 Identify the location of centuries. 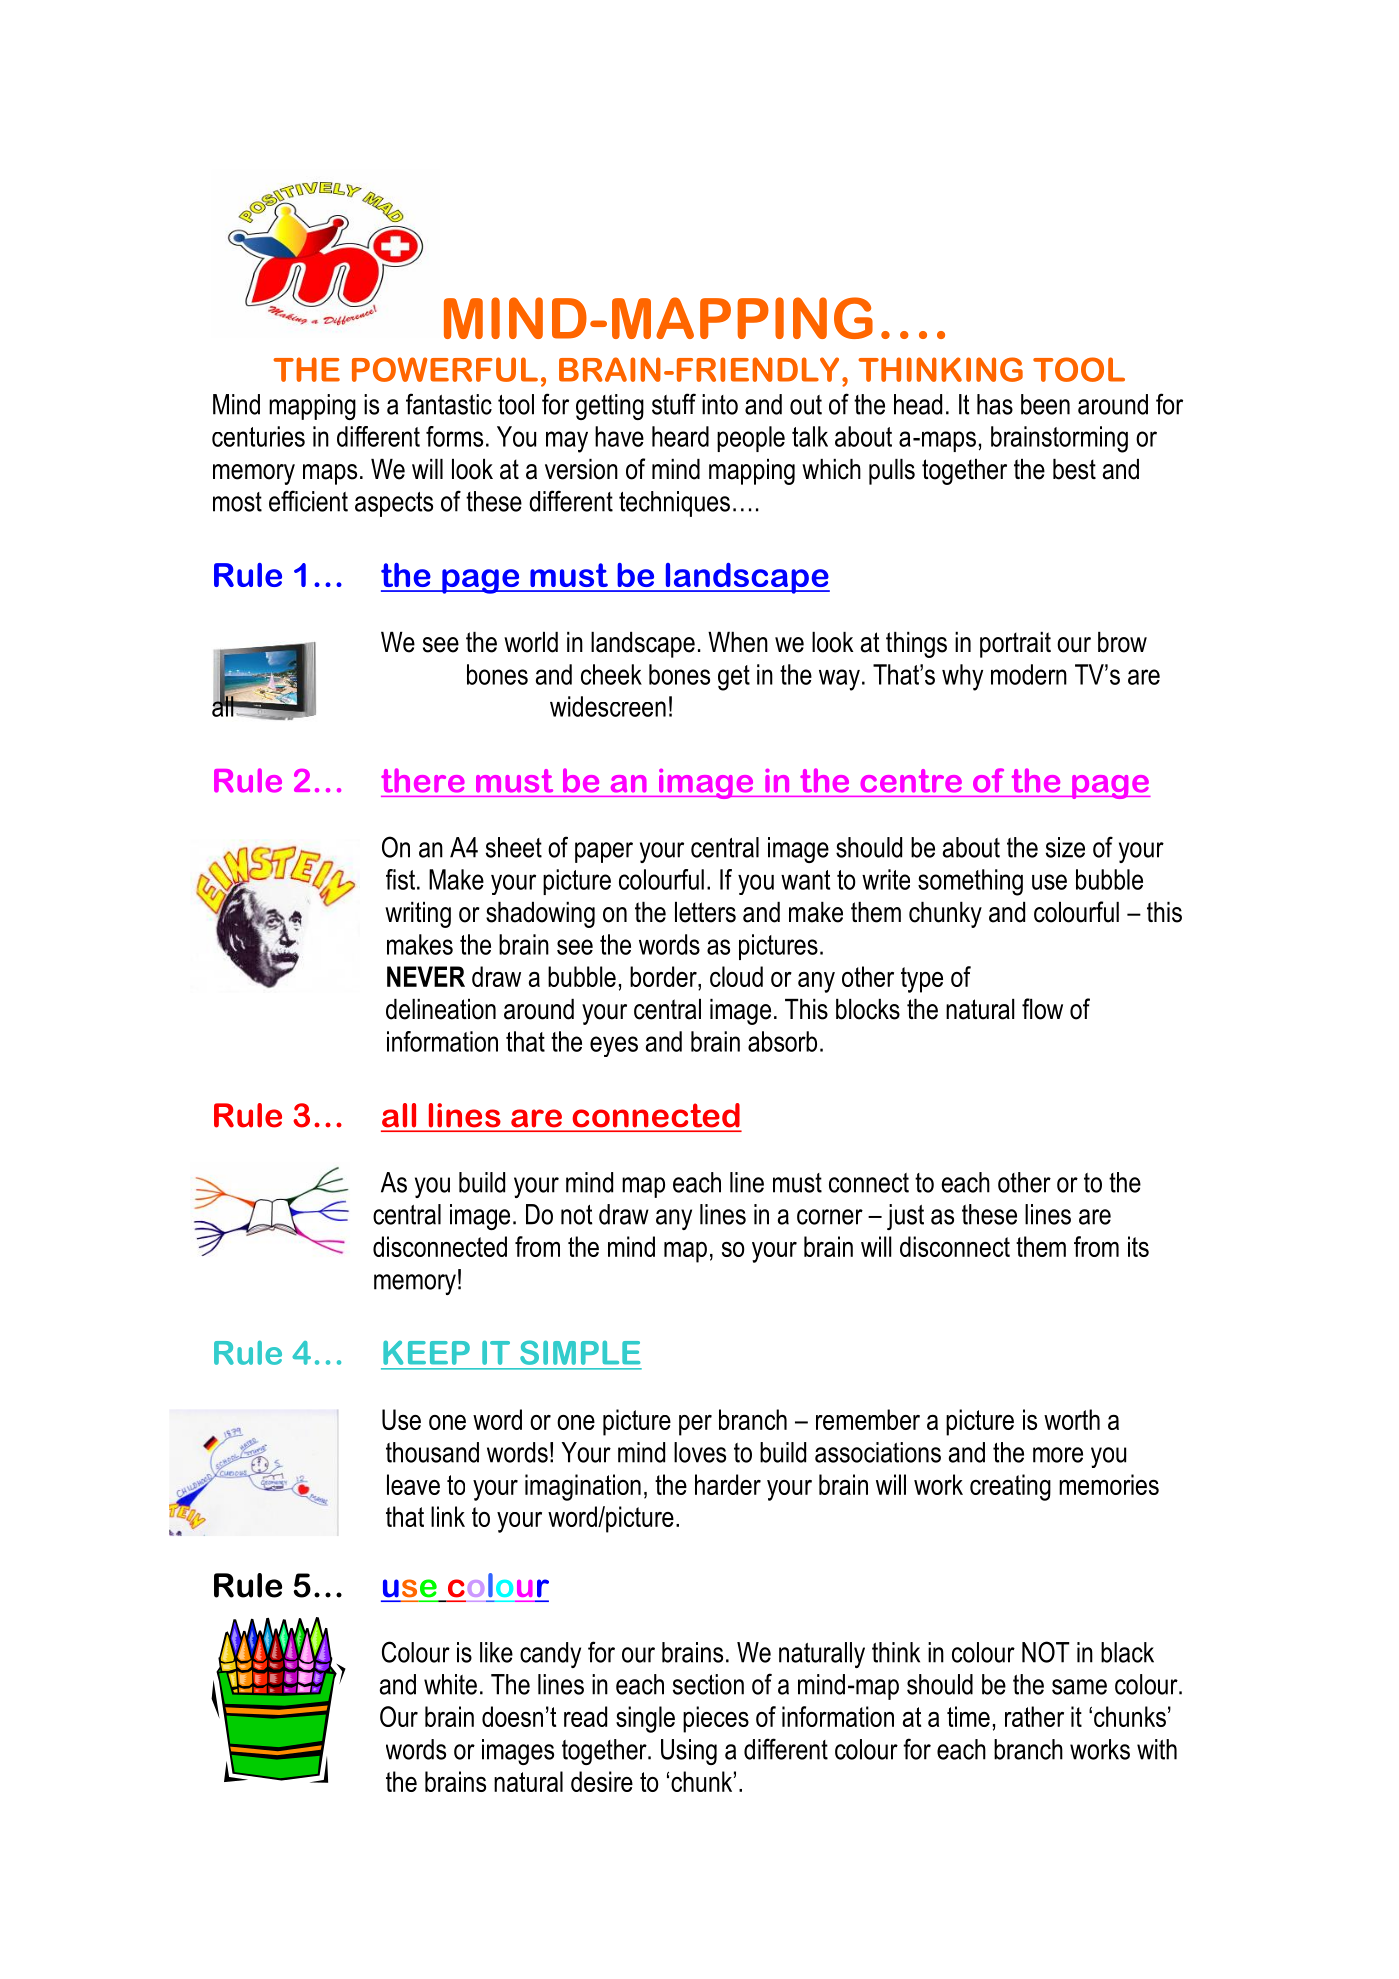
(258, 436).
